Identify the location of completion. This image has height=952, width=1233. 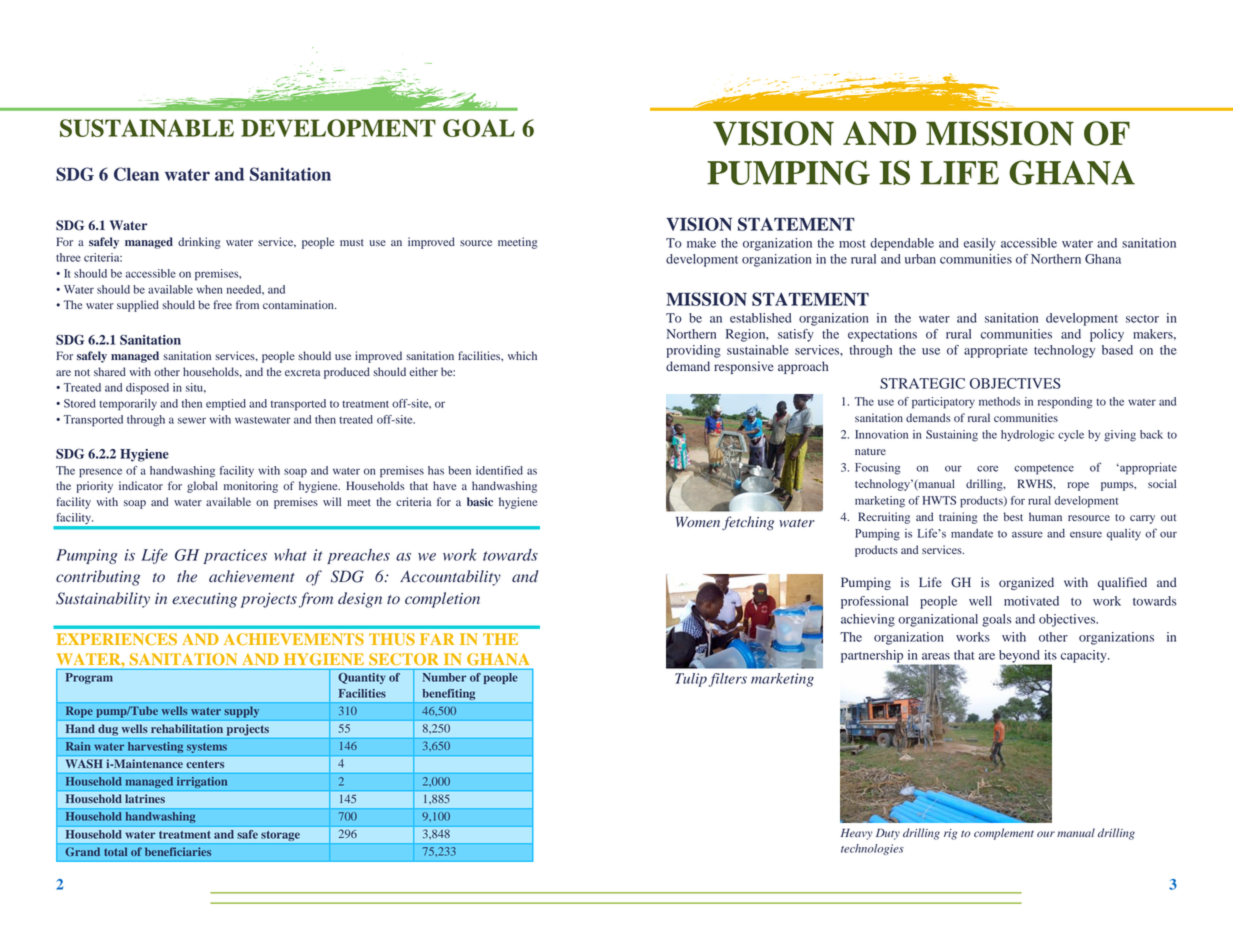
(442, 600).
